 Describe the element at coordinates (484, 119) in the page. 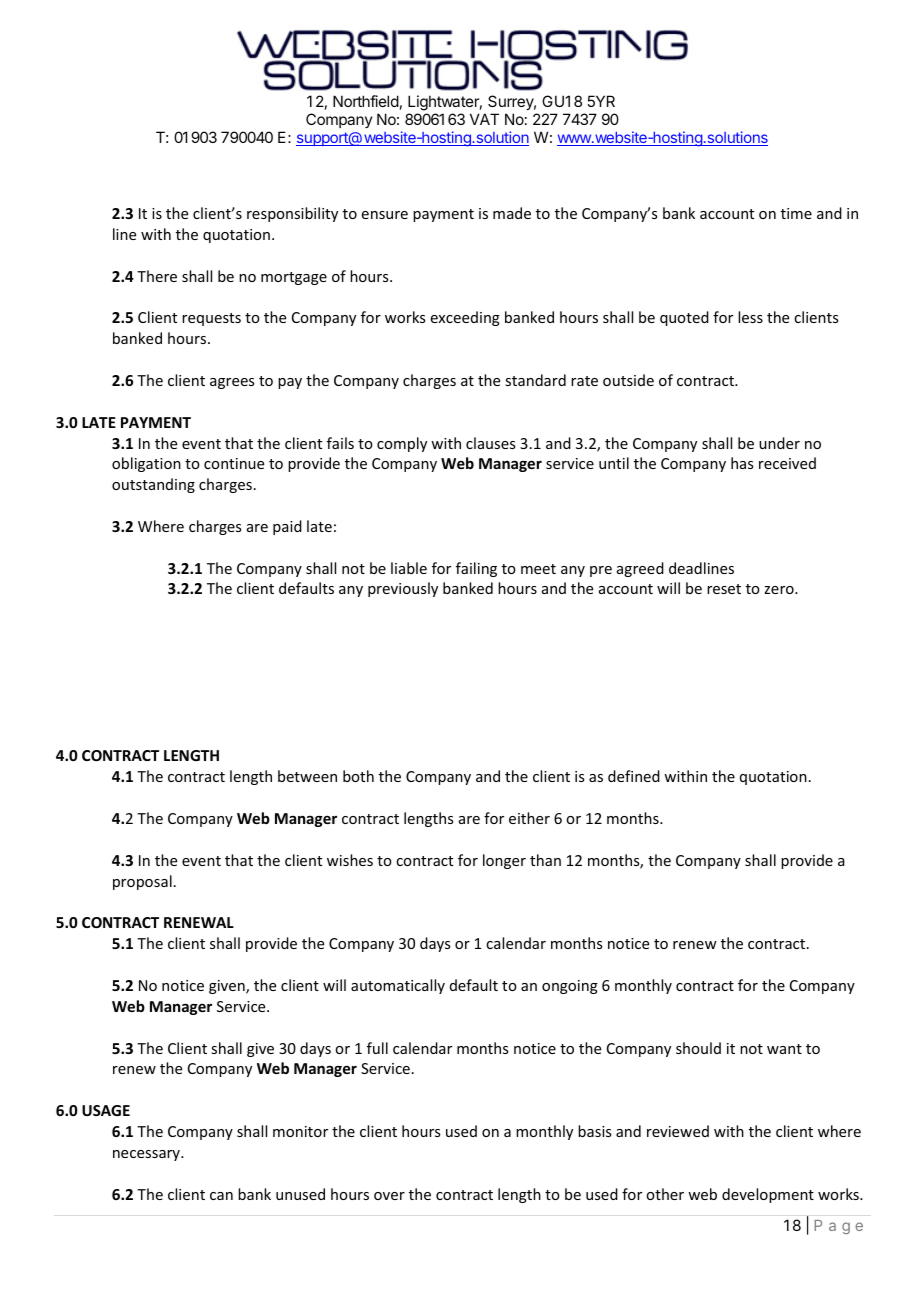

I see `VAT` at that location.
